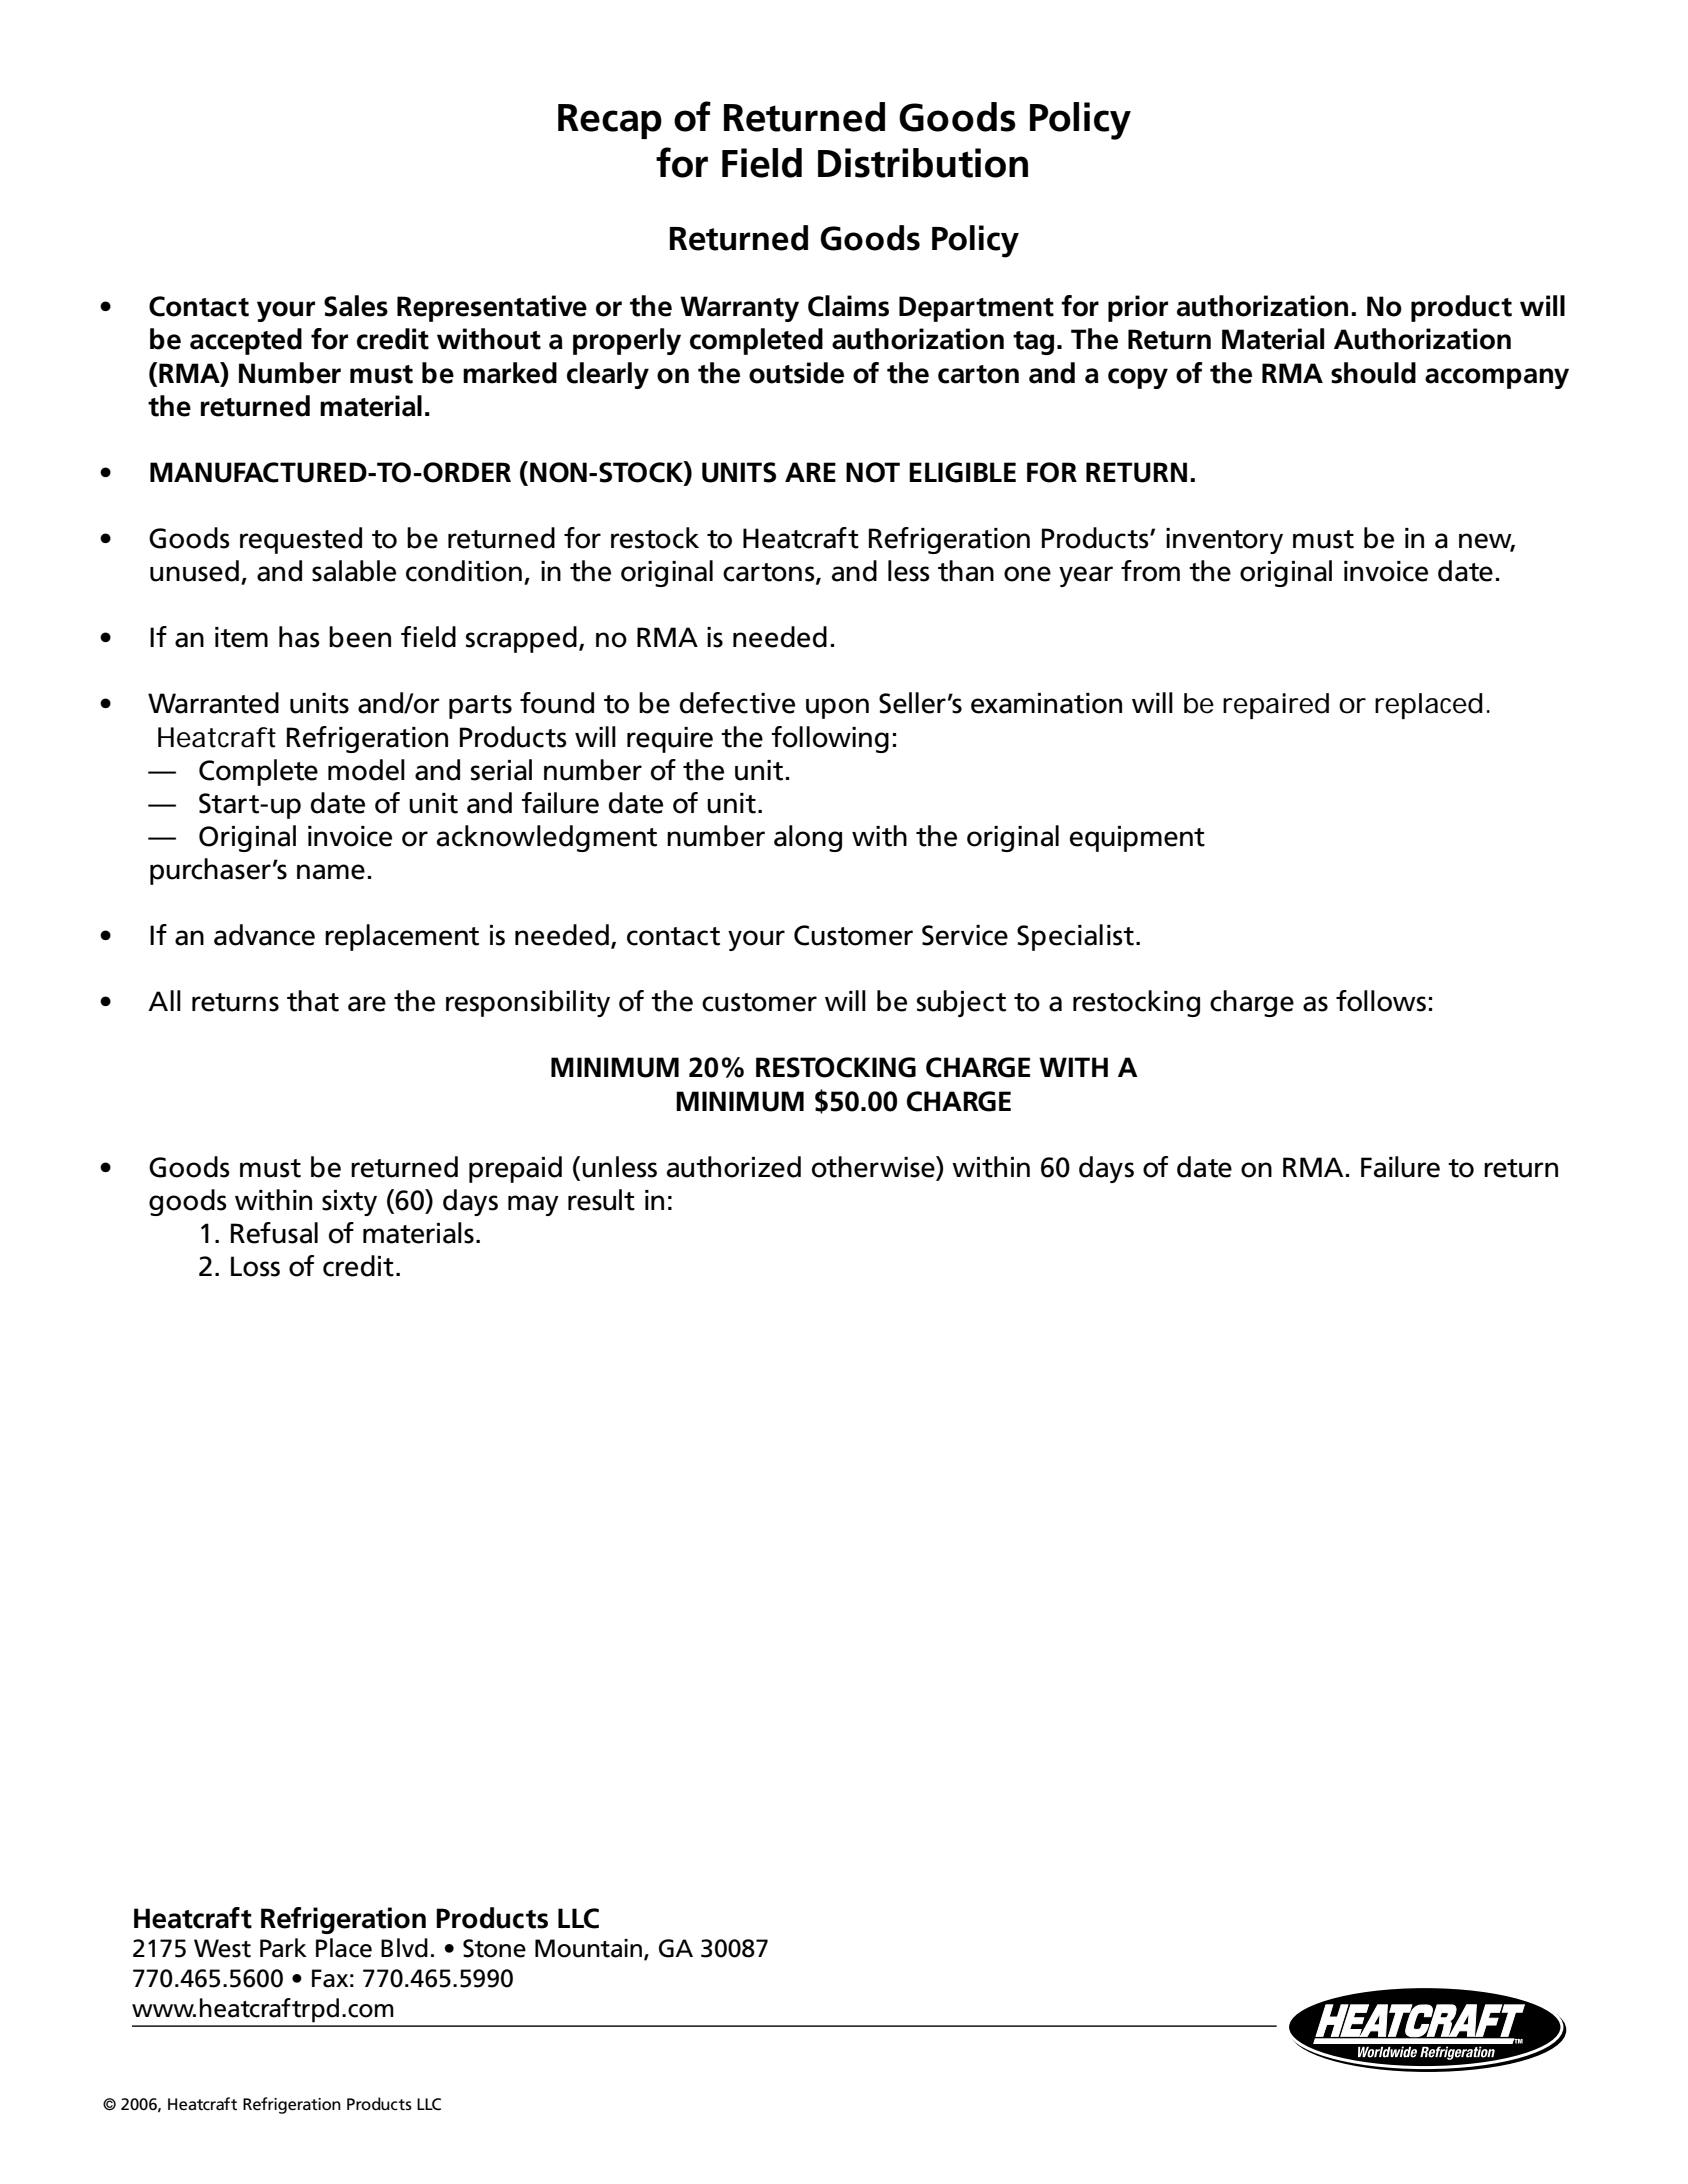  Describe the element at coordinates (923, 163) in the screenshot. I see `Distribution` at that location.
